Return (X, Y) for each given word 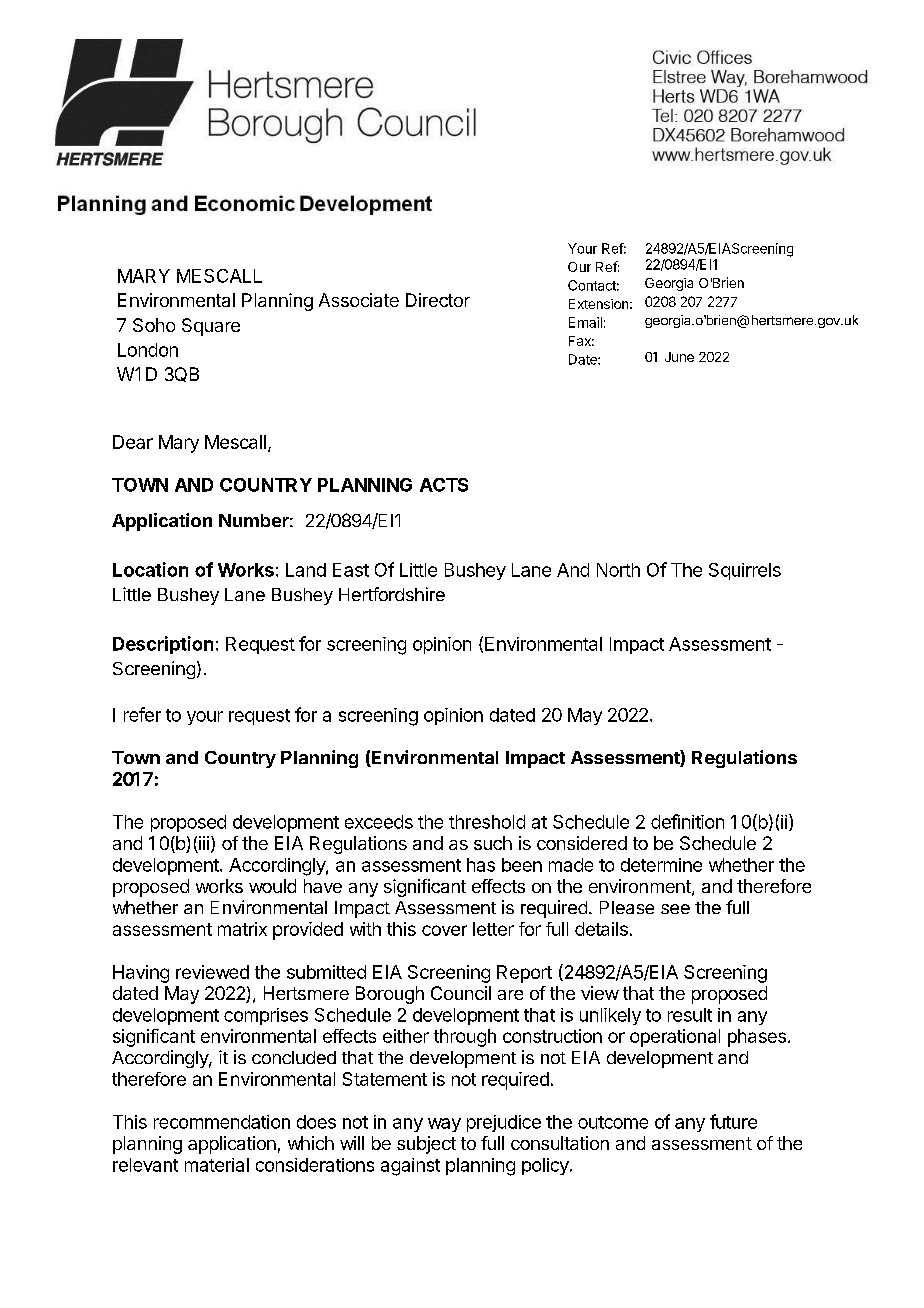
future (733, 1121)
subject (426, 1145)
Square (211, 327)
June (679, 357)
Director (438, 300)
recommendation (222, 1122)
